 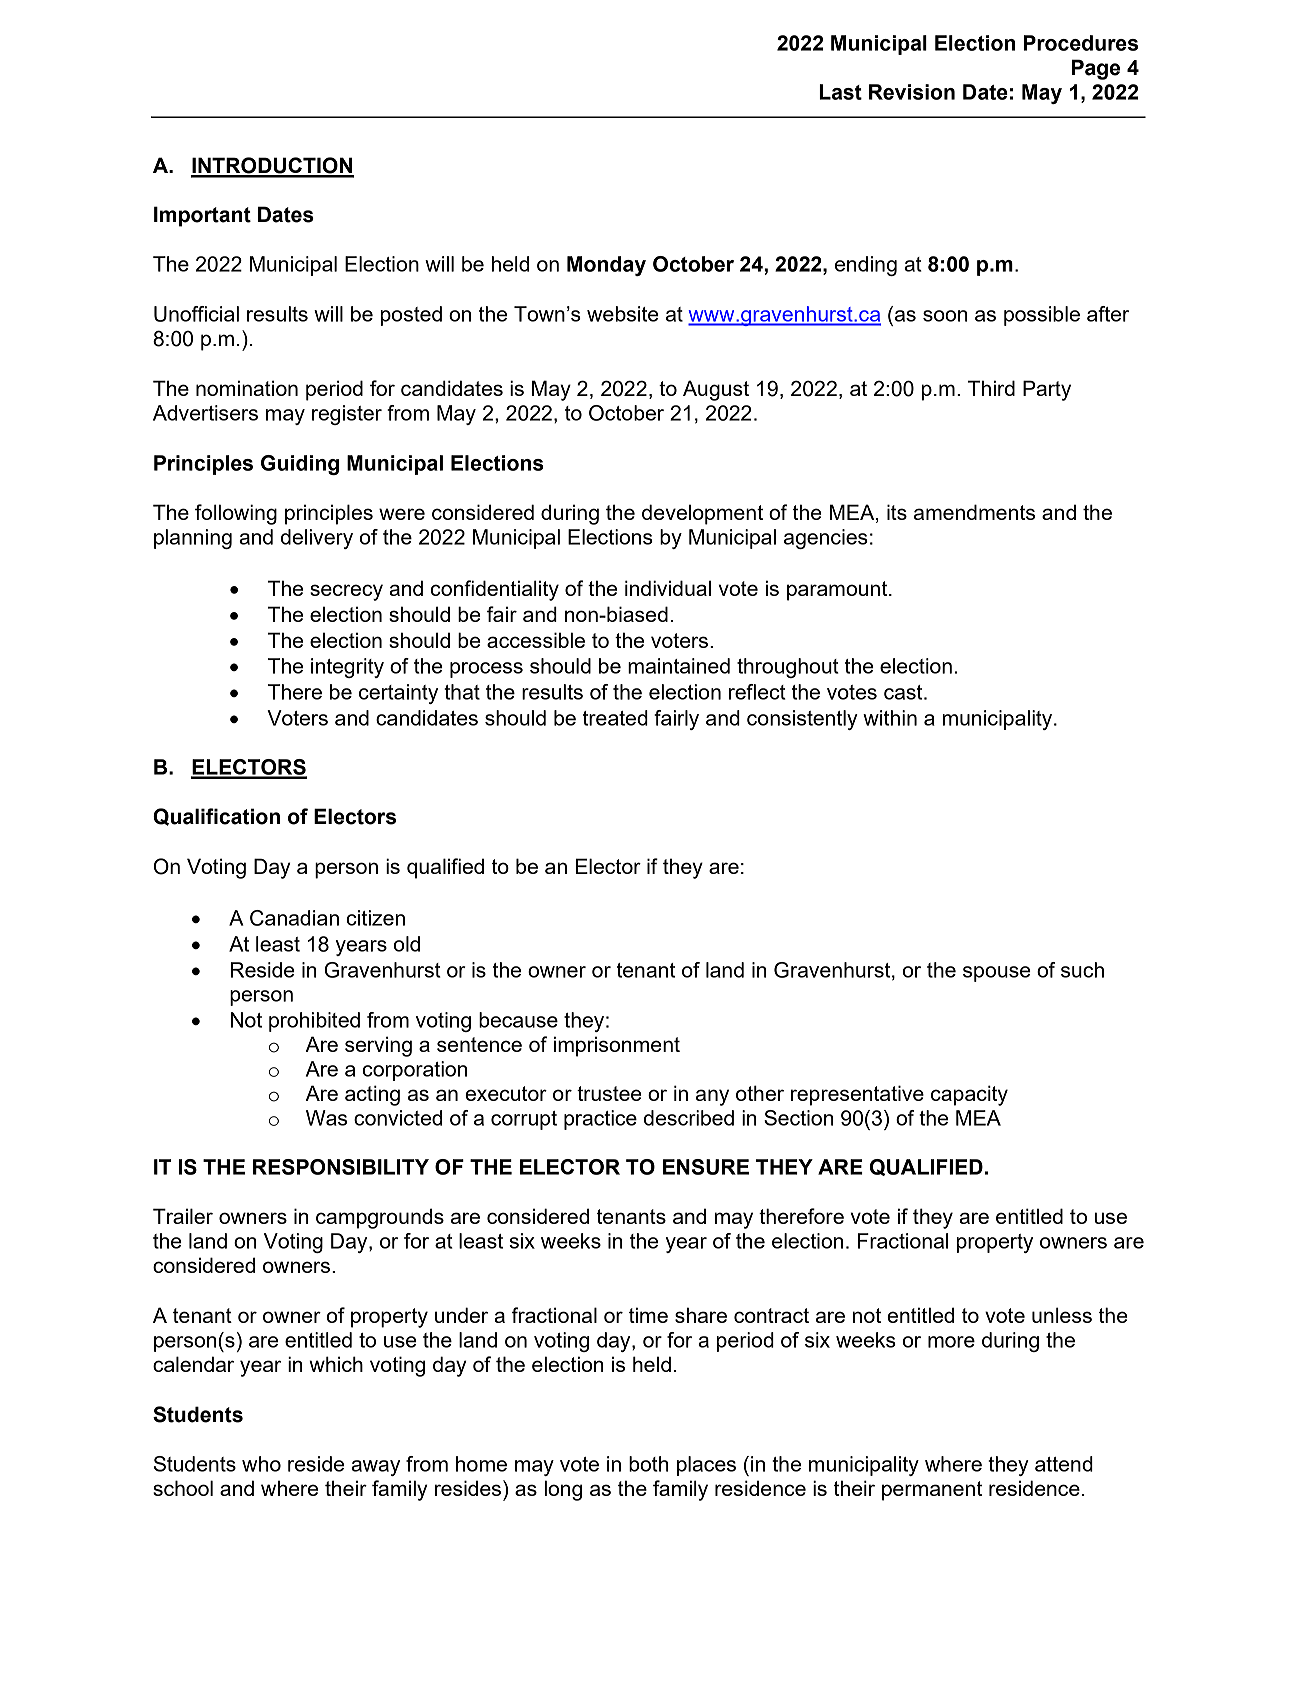 I want to click on treated, so click(x=615, y=718).
